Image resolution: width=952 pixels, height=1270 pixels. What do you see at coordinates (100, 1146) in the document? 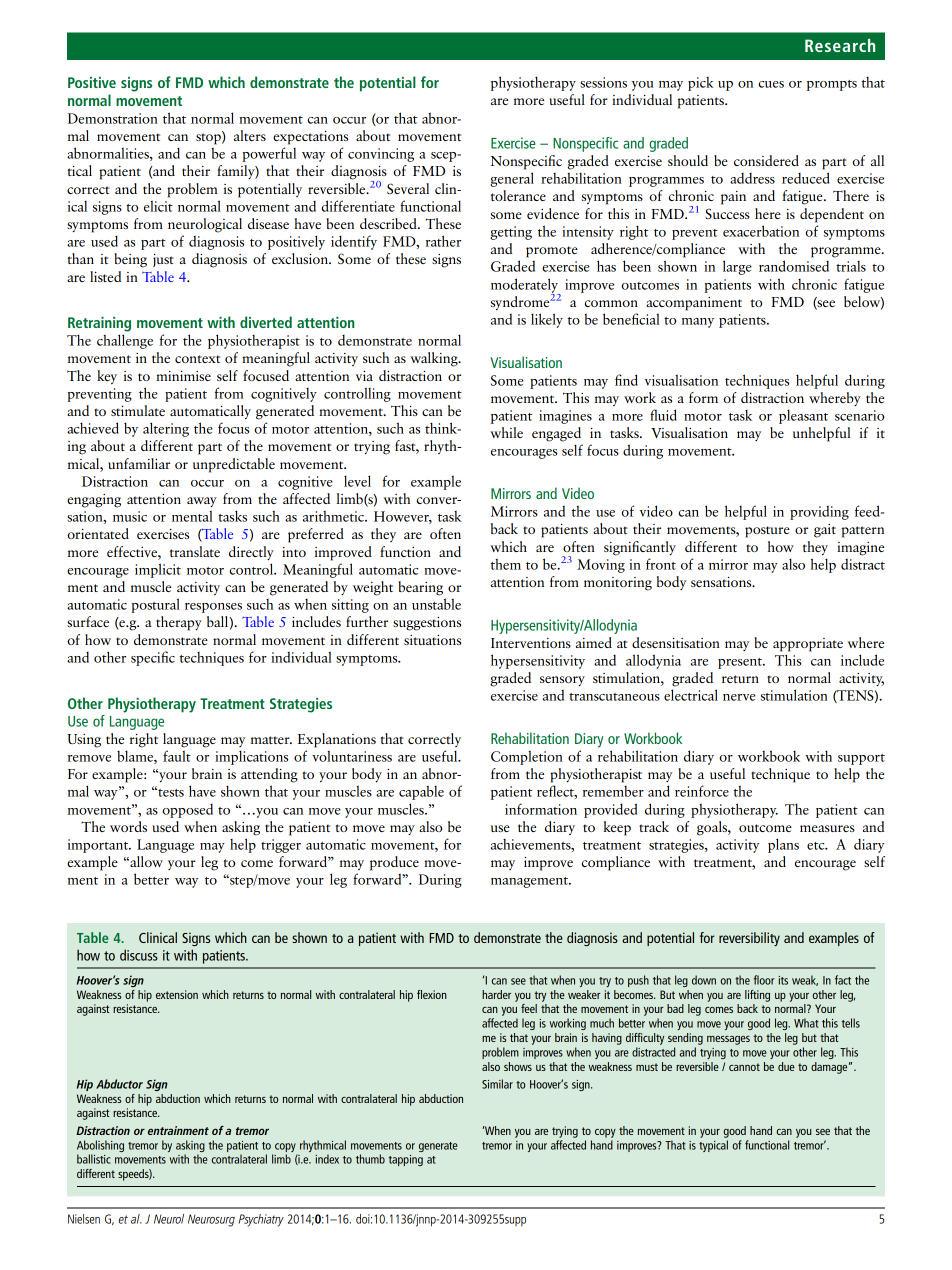
I see `Abolishing` at bounding box center [100, 1146].
